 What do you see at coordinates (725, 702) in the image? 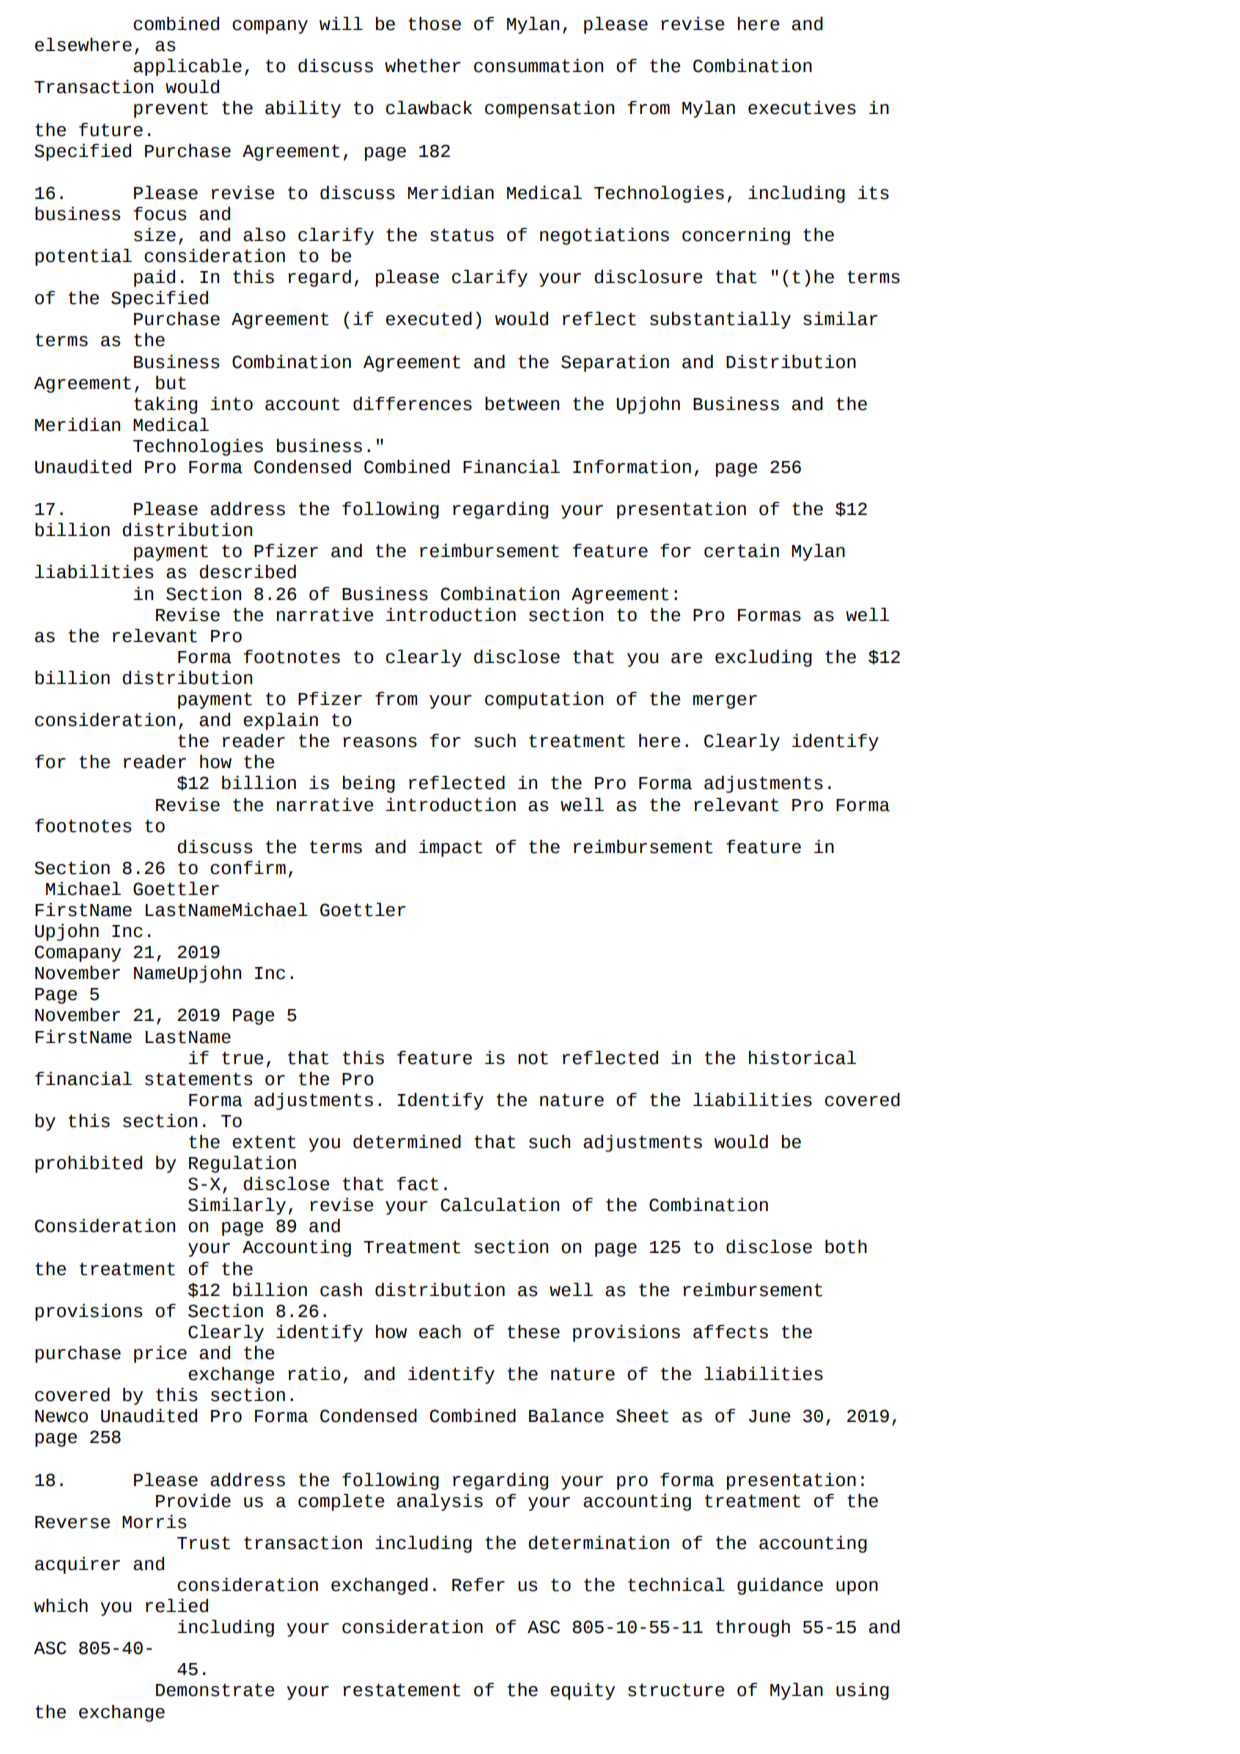
I see `merger` at bounding box center [725, 702].
